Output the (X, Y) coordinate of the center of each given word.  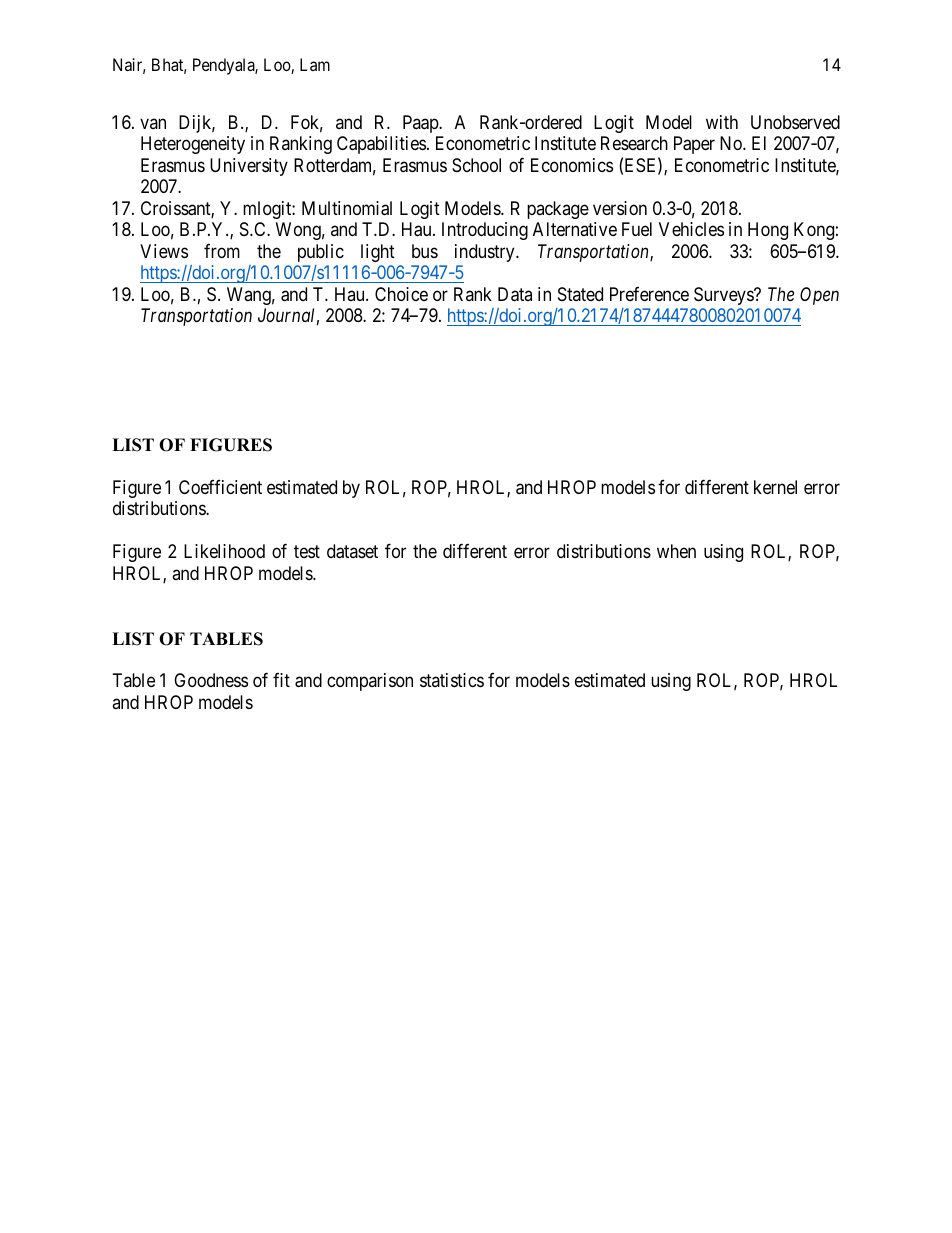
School (476, 165)
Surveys (724, 296)
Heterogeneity (193, 145)
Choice (401, 294)
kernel (775, 487)
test (307, 552)
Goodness (211, 680)
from (222, 250)
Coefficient (220, 486)
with (722, 122)
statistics (452, 680)
